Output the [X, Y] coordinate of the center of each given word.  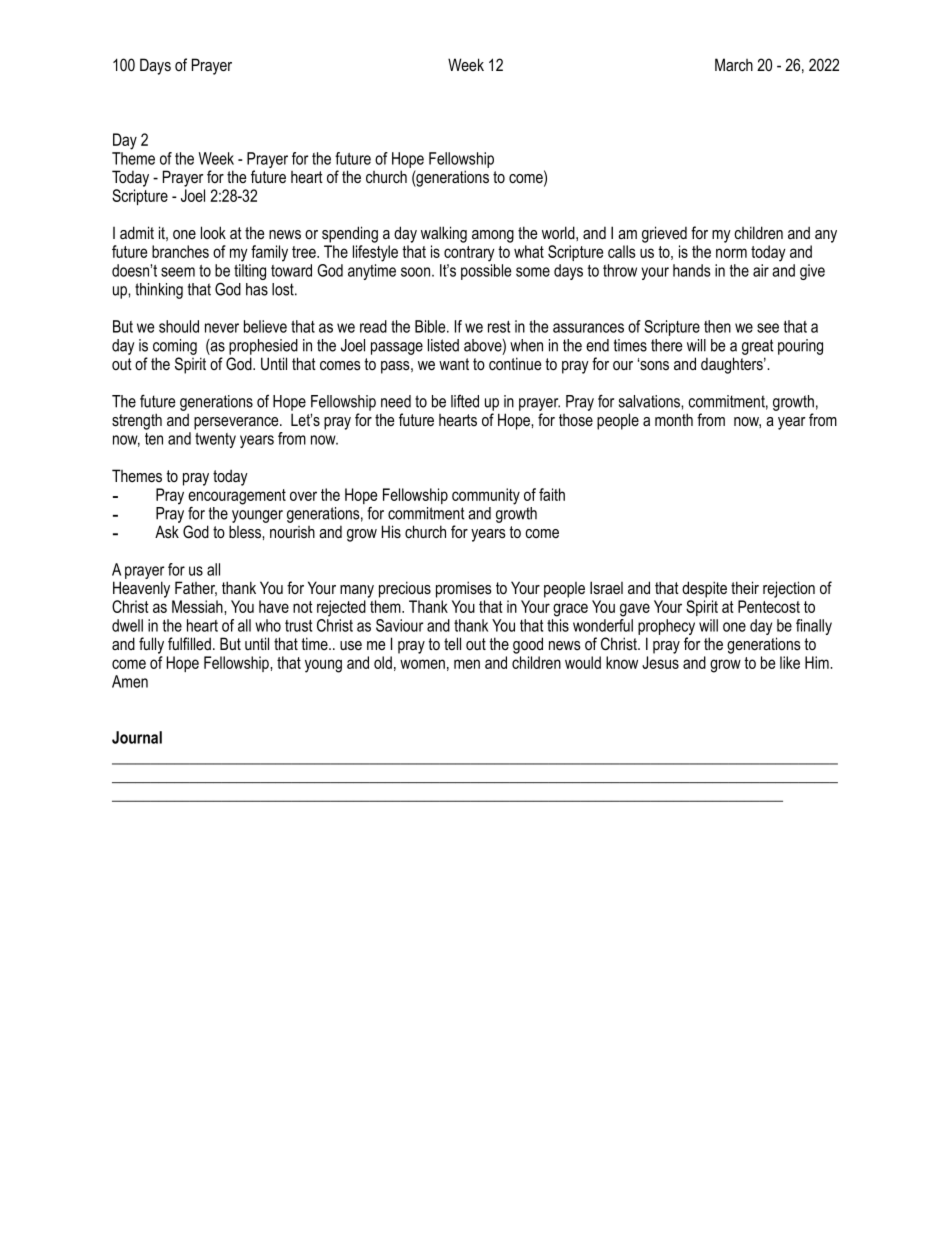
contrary [469, 254]
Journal [137, 737]
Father [196, 588]
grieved [664, 234]
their [745, 587]
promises [464, 589]
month [674, 419]
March [734, 64]
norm [731, 253]
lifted [465, 401]
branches [180, 251]
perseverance [237, 423]
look [213, 232]
